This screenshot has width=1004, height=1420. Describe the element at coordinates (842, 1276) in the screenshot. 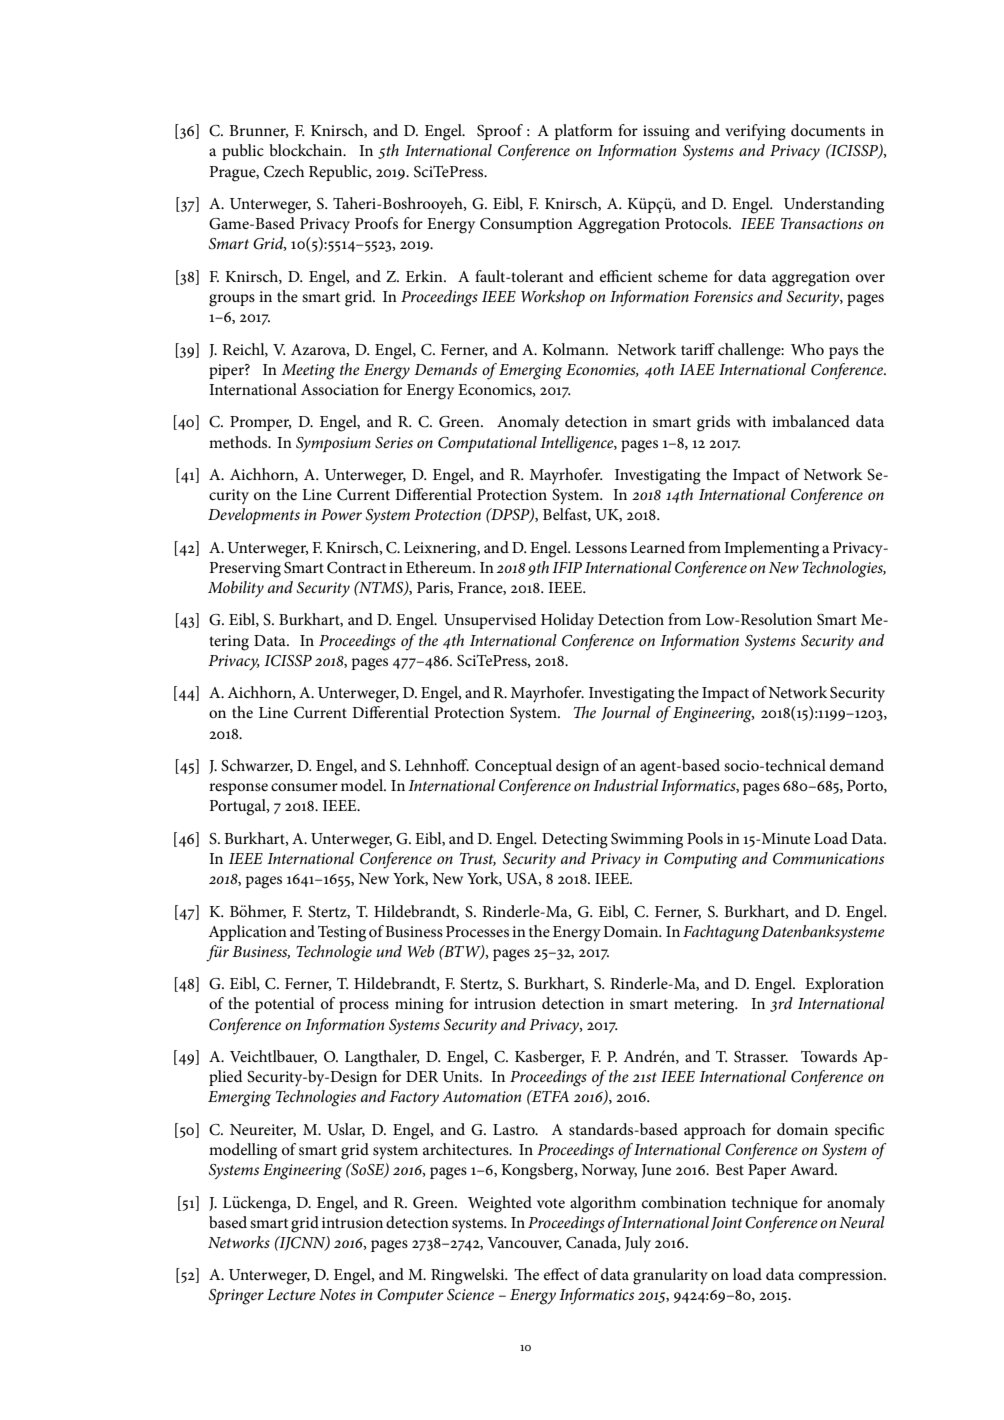

I see `compression` at that location.
